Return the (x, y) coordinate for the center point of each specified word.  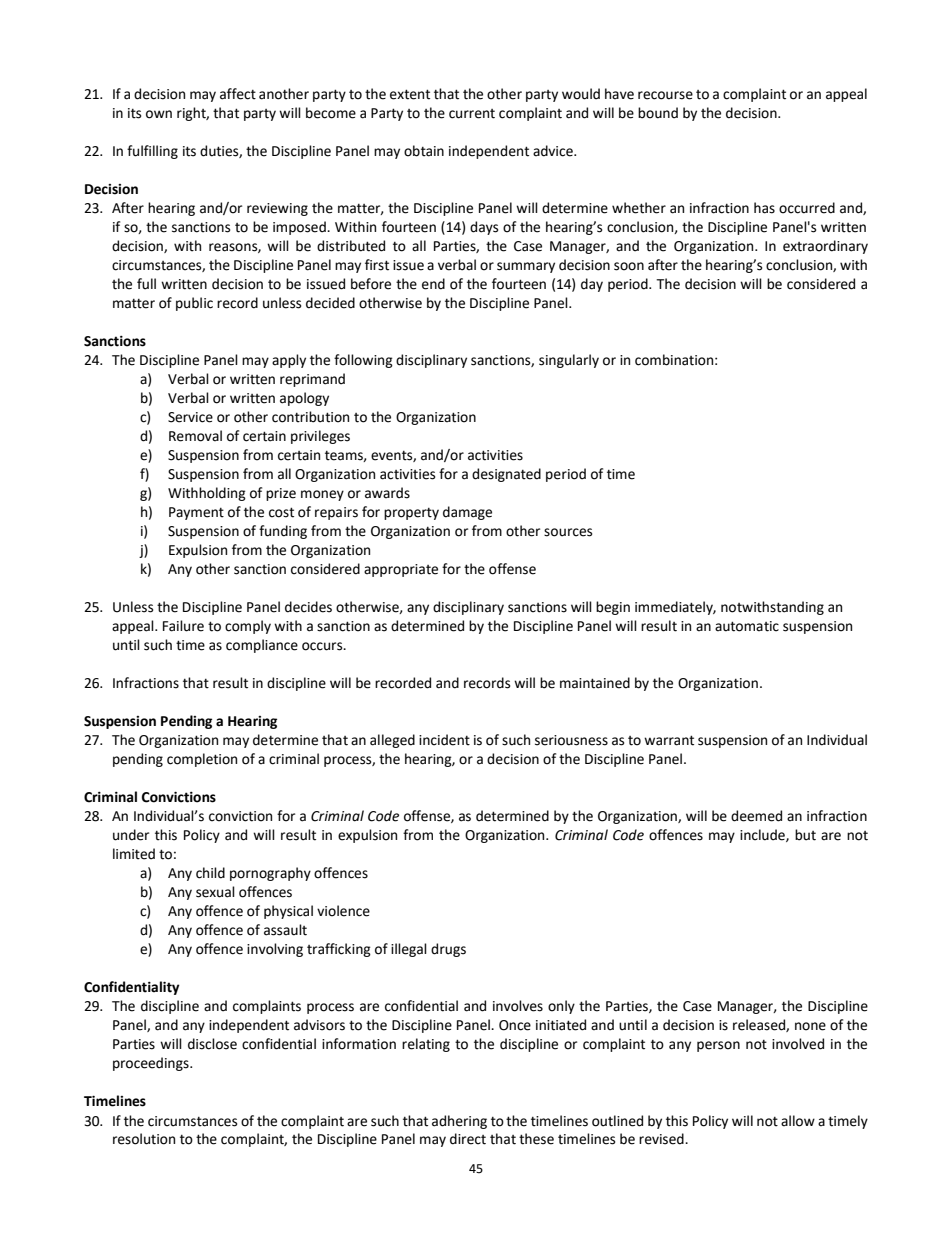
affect (238, 94)
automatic (747, 626)
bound (658, 113)
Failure (183, 626)
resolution (144, 1139)
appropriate (401, 570)
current (472, 114)
